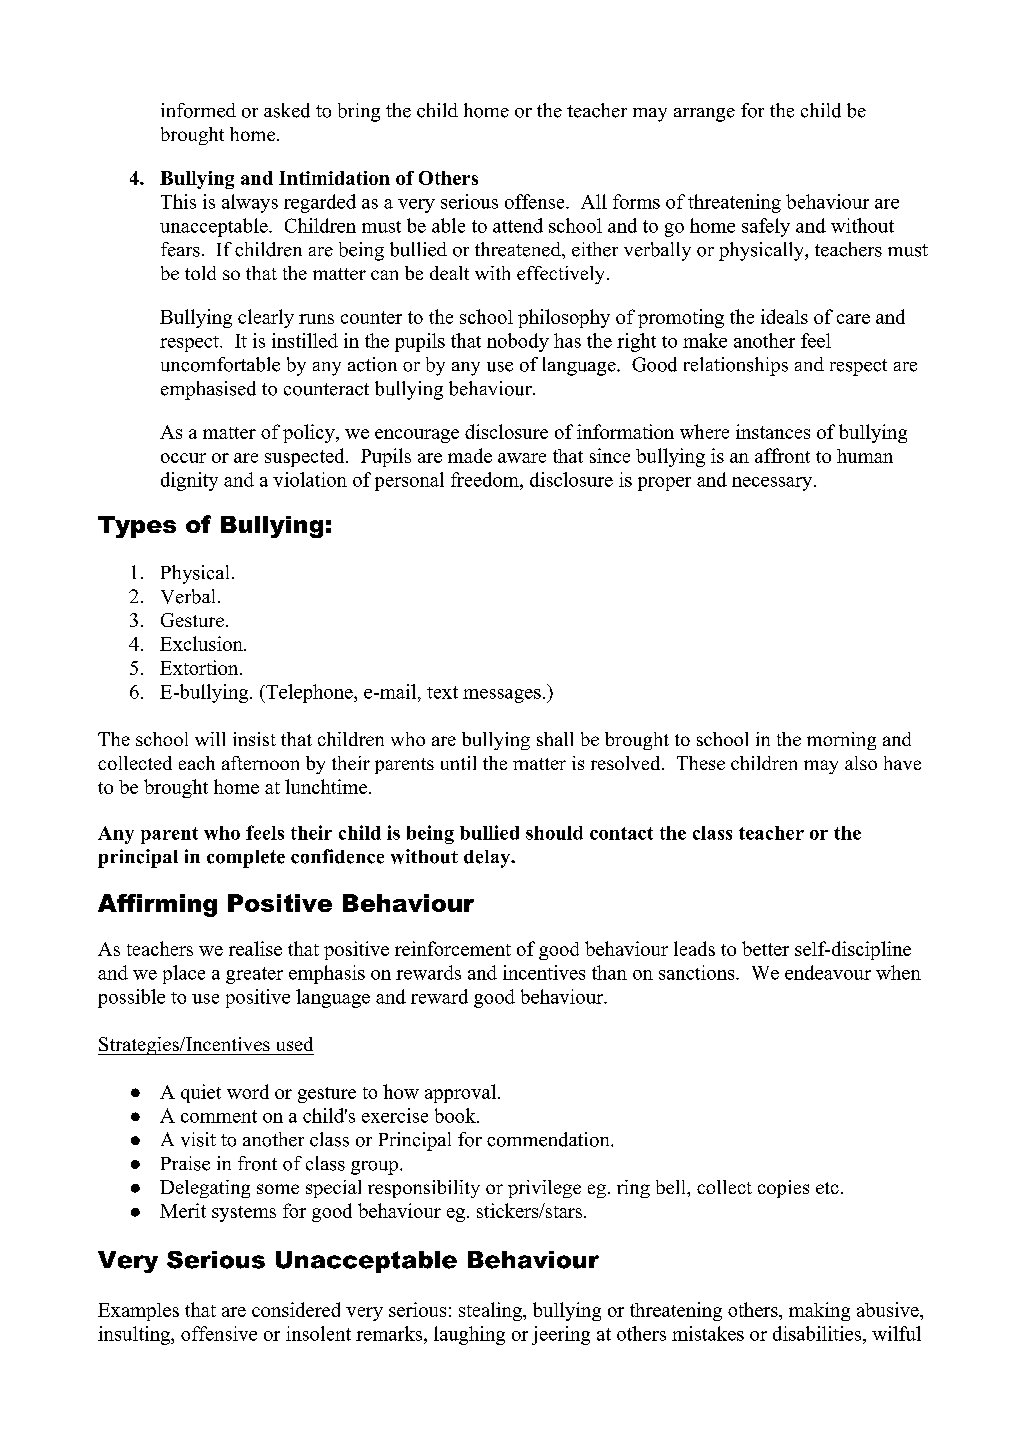  Describe the element at coordinates (766, 227) in the document. I see `safely` at that location.
